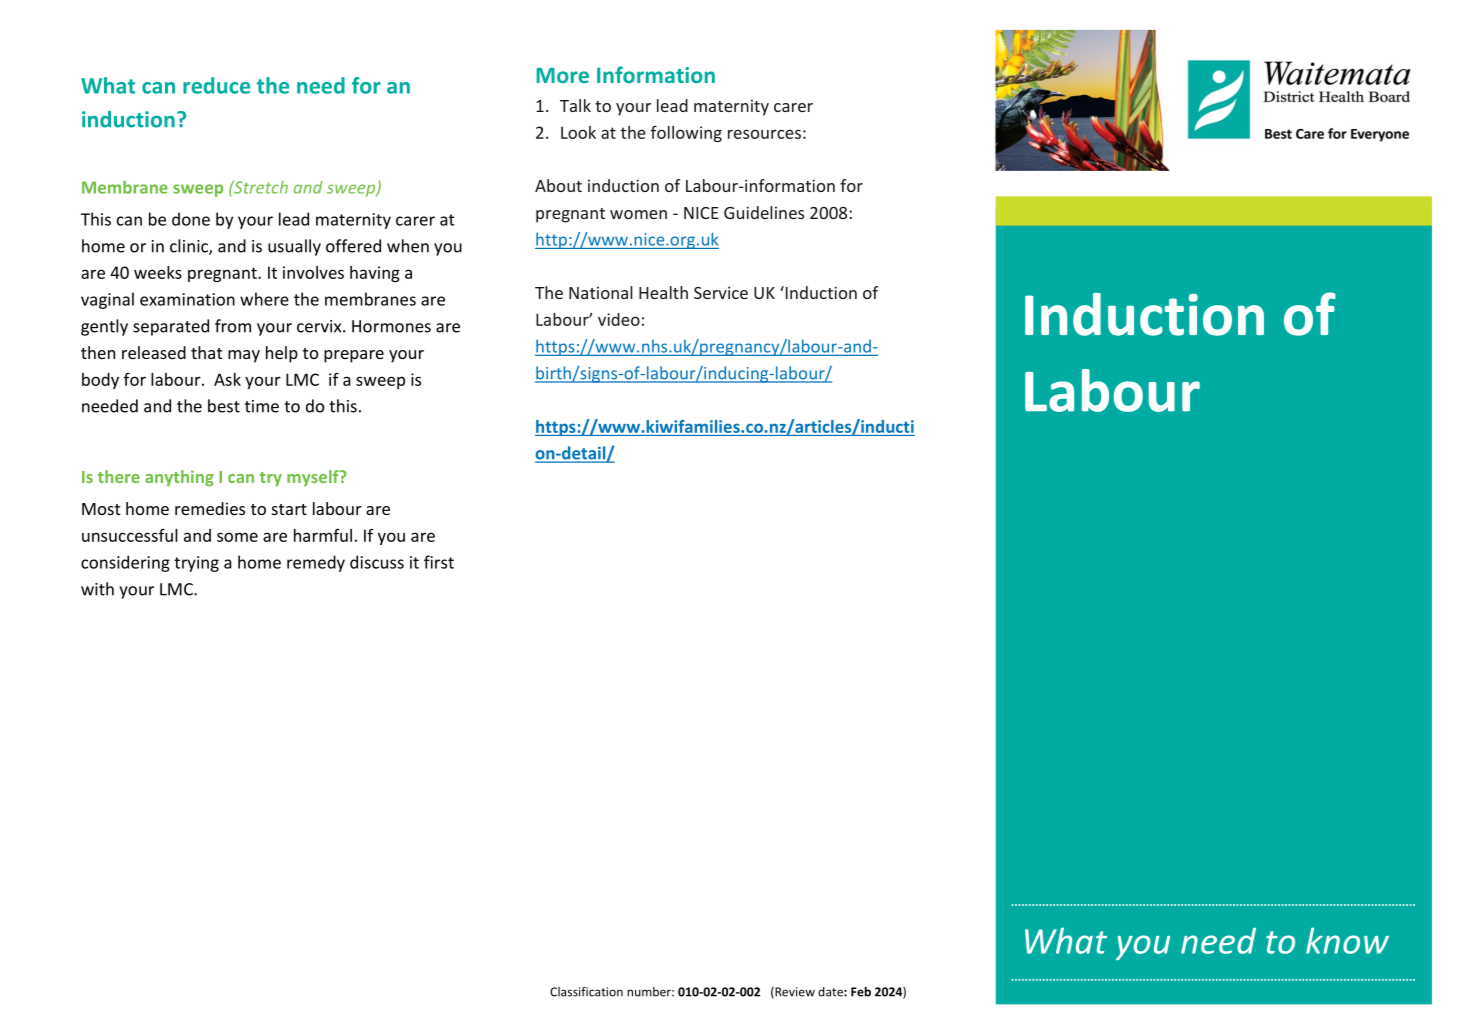 The image size is (1457, 1030). I want to click on with, so click(97, 589).
